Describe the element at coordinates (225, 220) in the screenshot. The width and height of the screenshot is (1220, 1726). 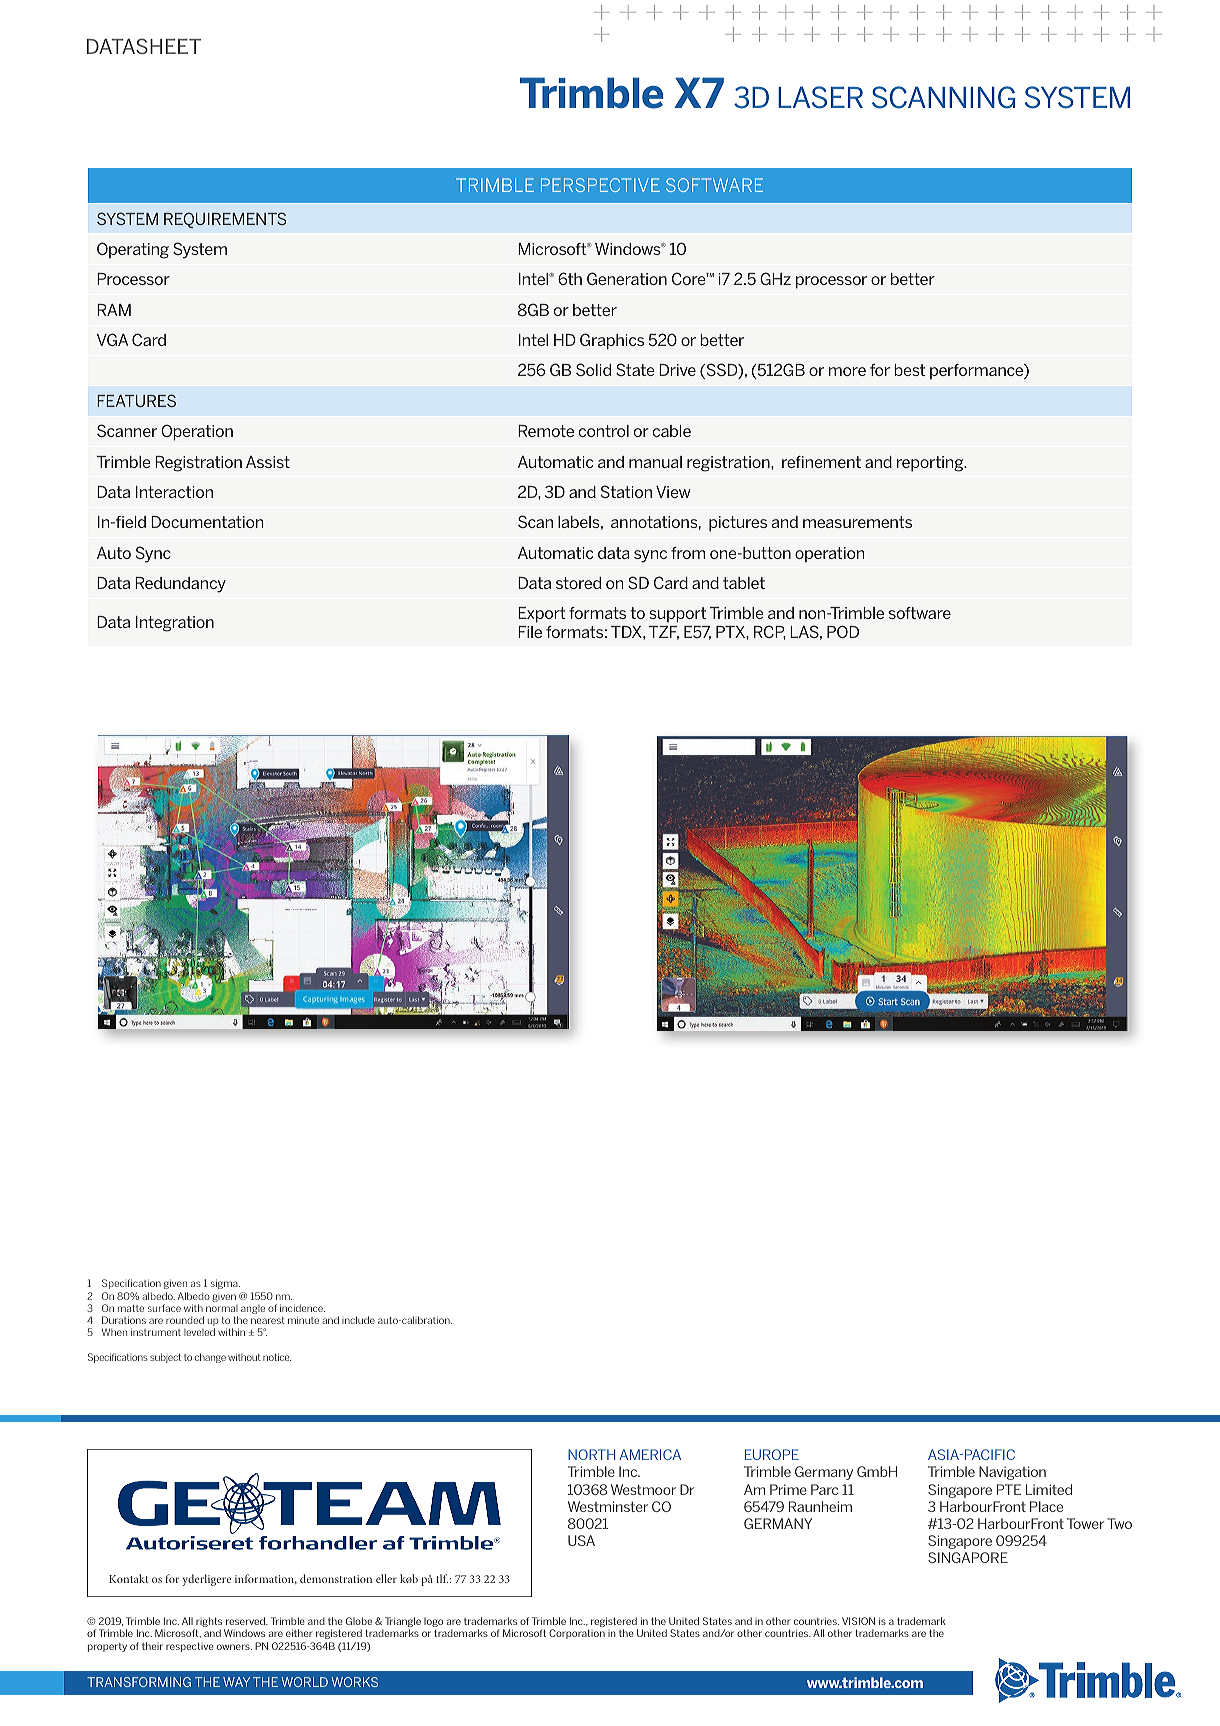
I see `REQUIREMENTS` at that location.
